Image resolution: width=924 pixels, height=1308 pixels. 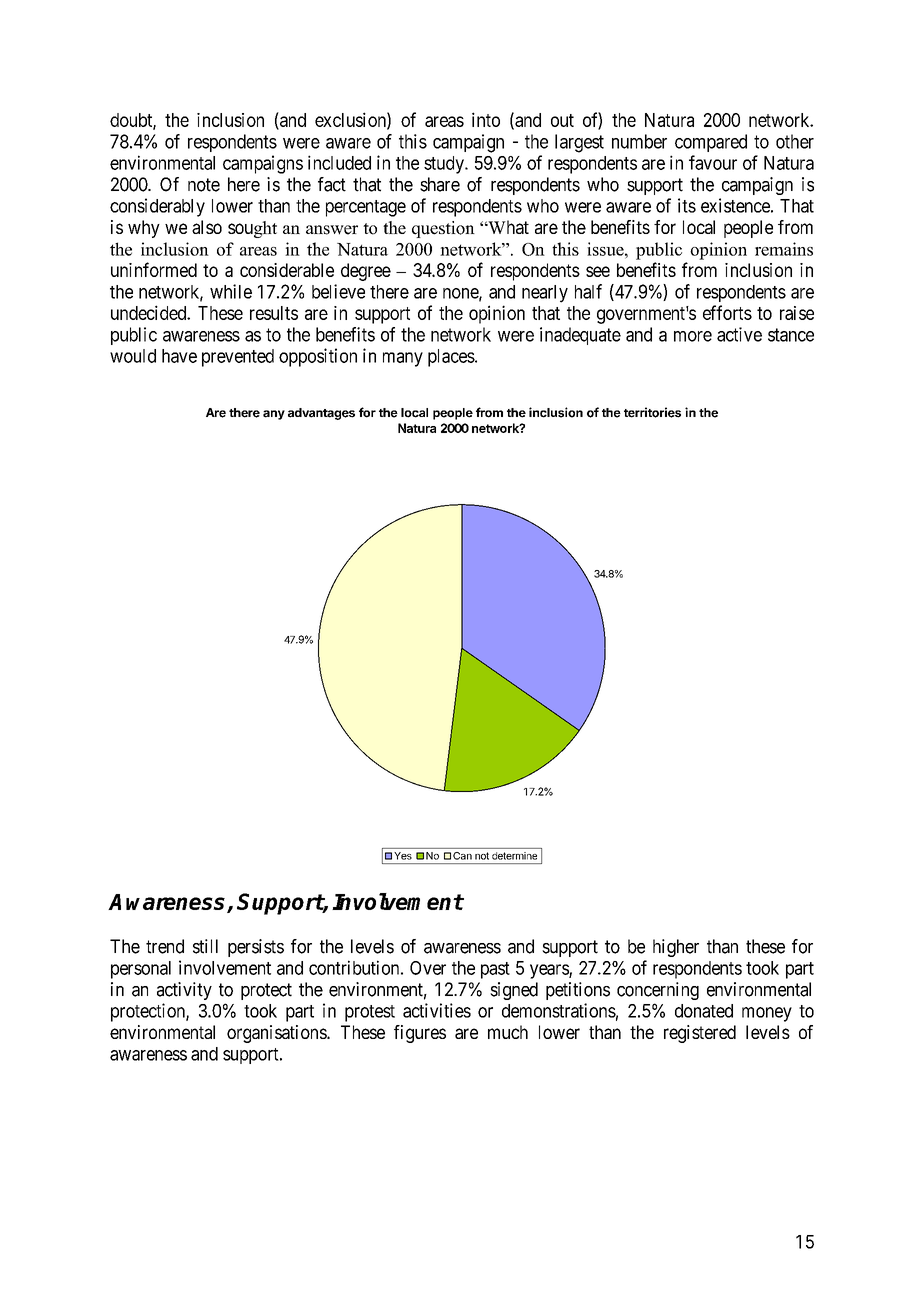 What do you see at coordinates (693, 336) in the screenshot?
I see `more` at bounding box center [693, 336].
